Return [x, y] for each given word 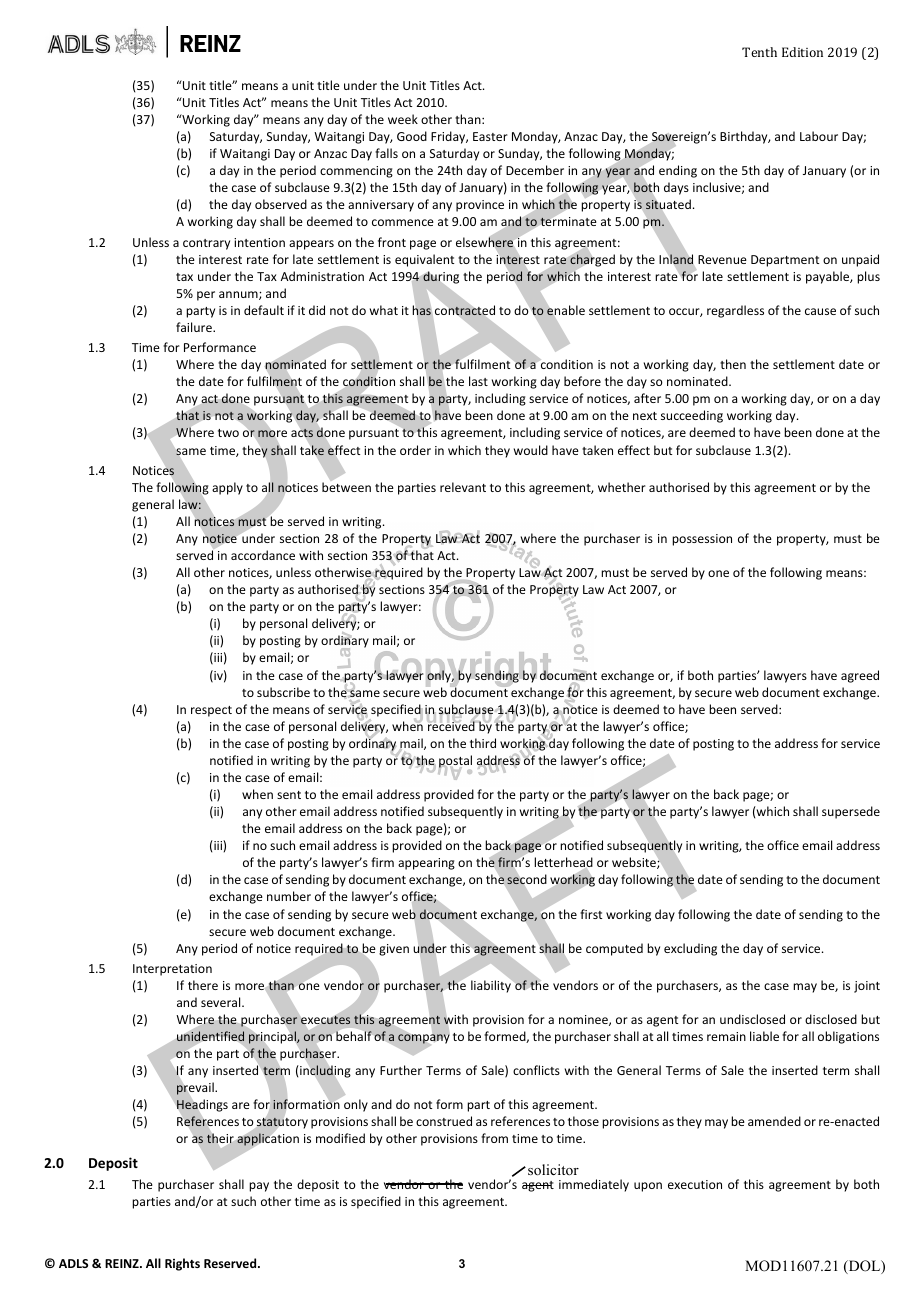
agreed [860, 676]
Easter [490, 136]
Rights [182, 1264]
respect [211, 711]
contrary [206, 244]
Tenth [759, 52]
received [452, 725]
